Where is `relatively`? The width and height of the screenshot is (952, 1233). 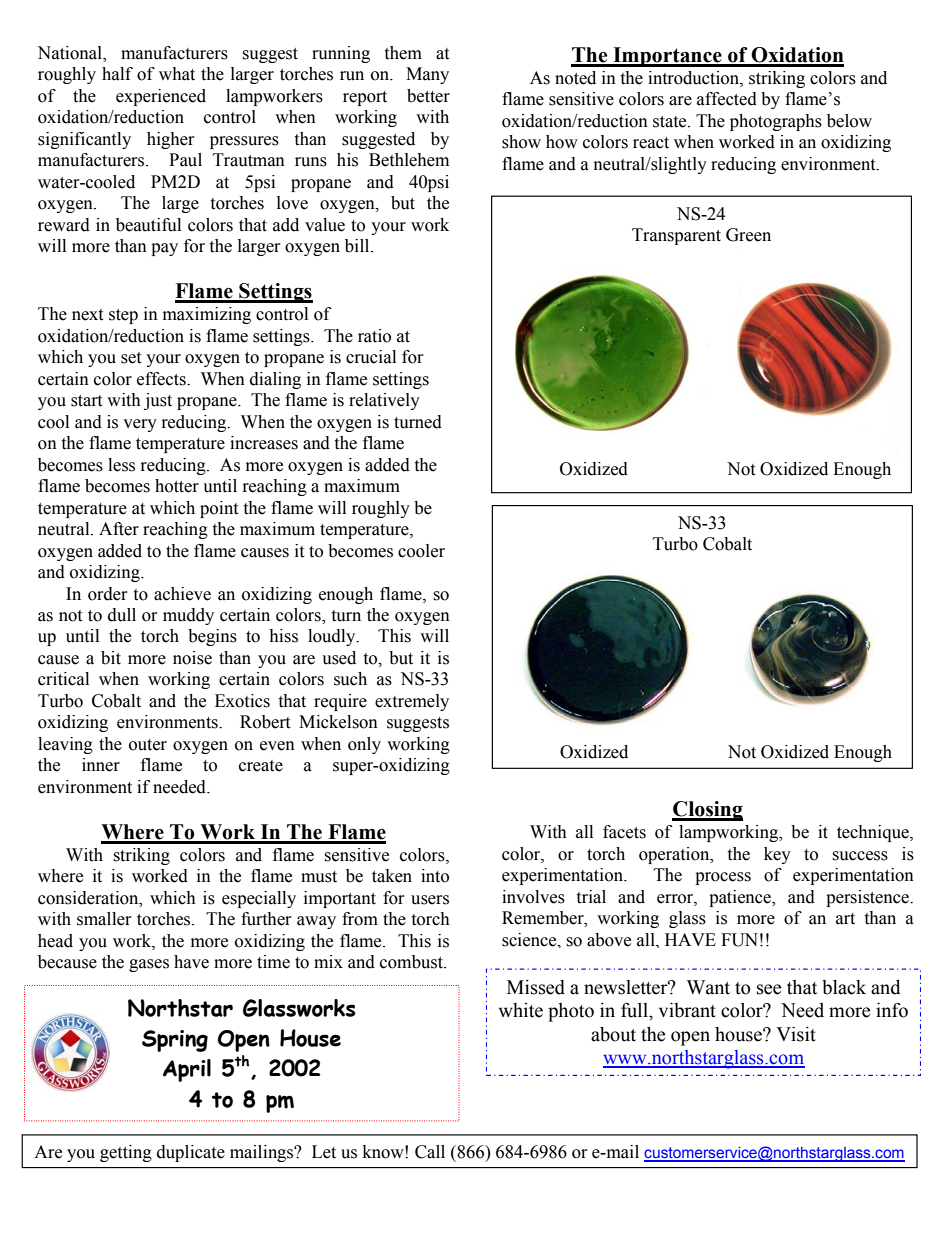 relatively is located at coordinates (384, 401).
